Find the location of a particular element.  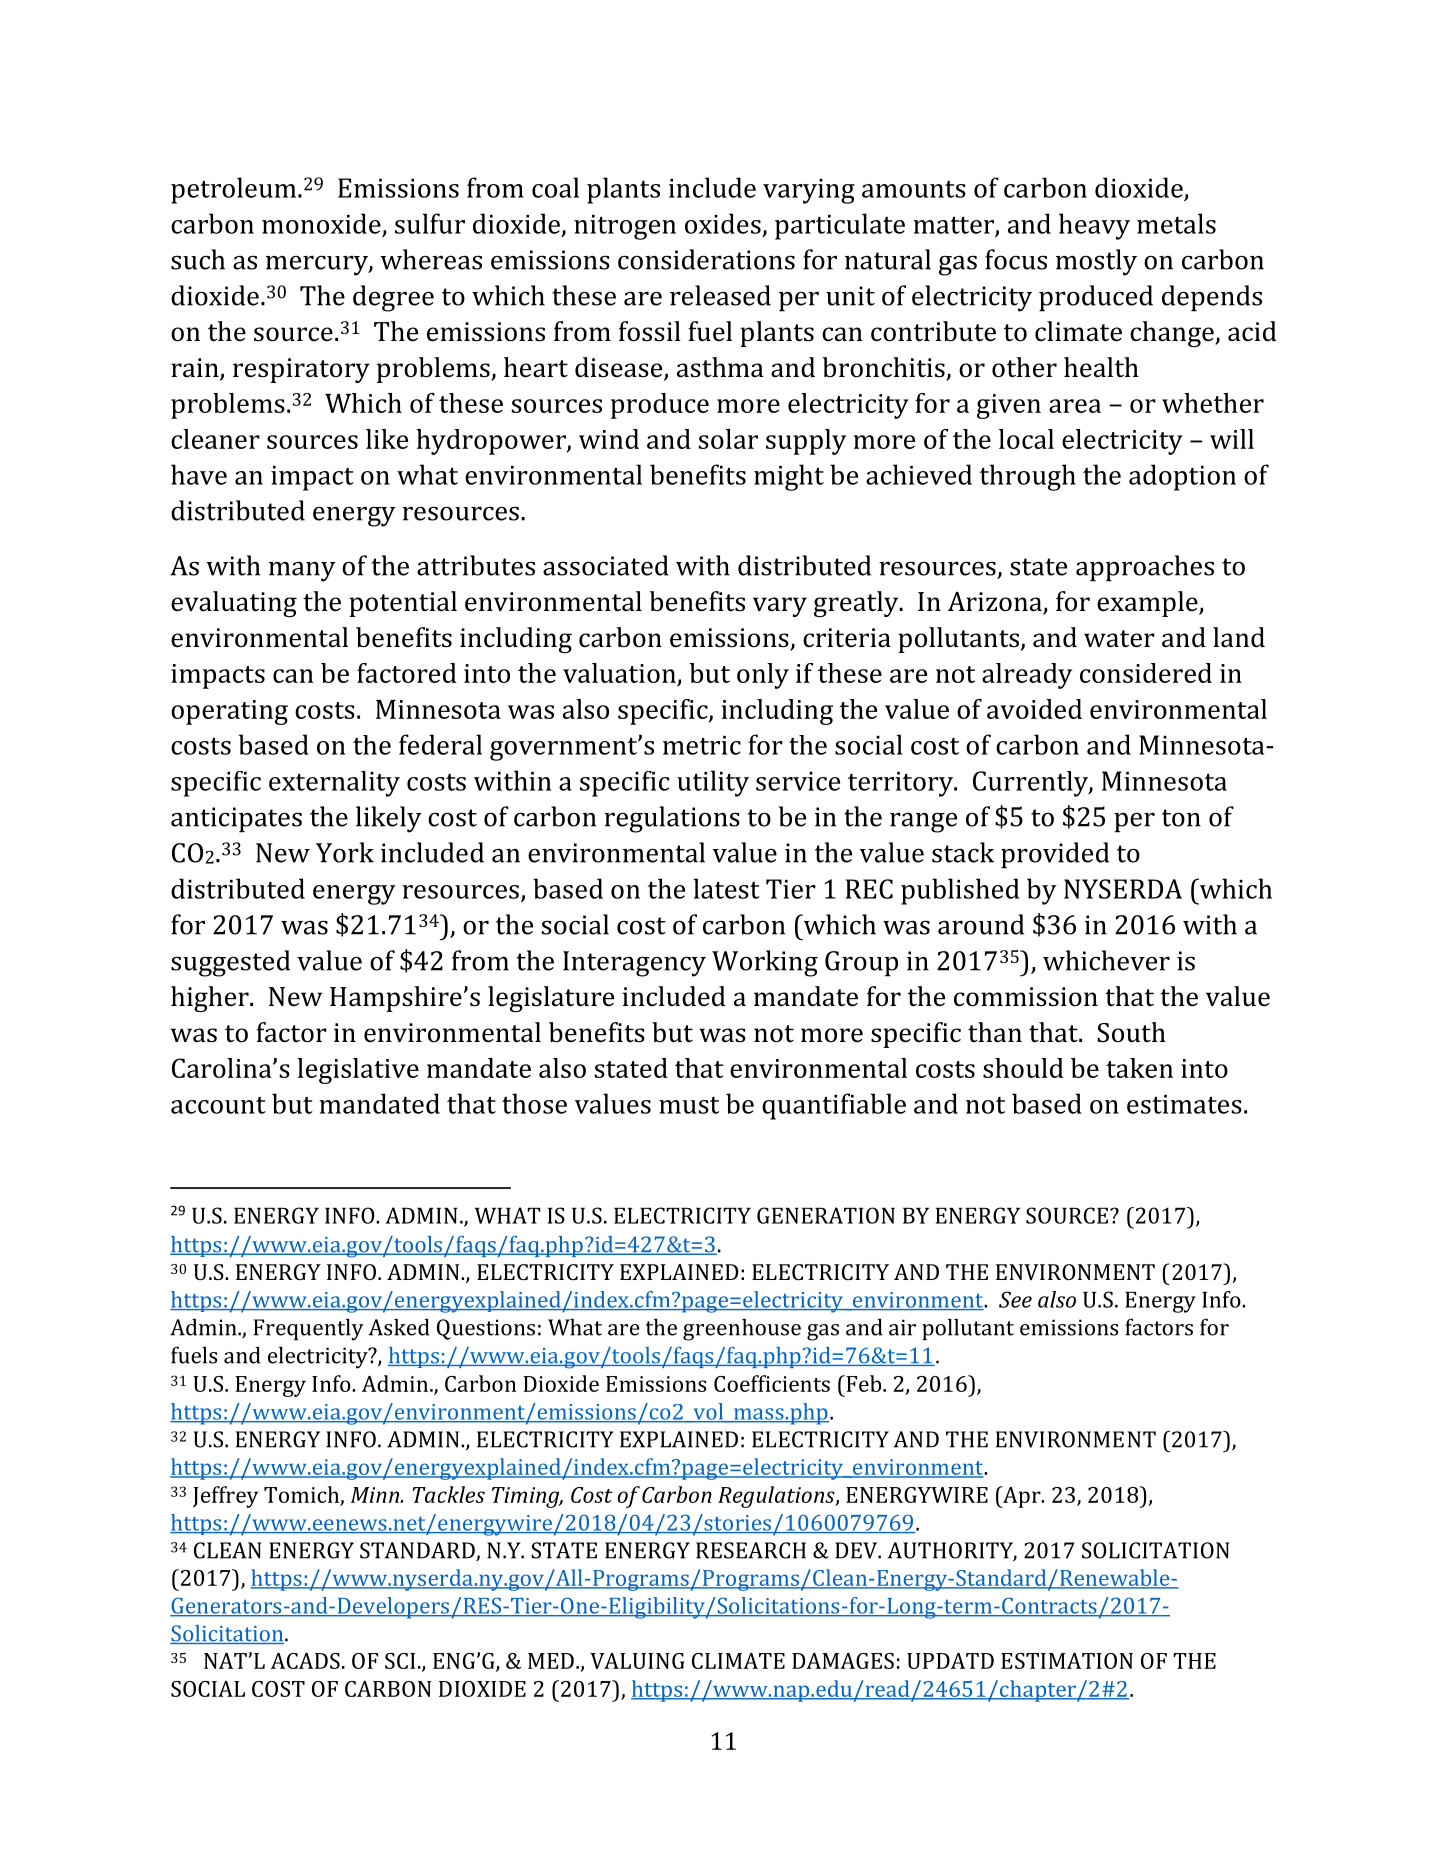

monoxide is located at coordinates (321, 223).
